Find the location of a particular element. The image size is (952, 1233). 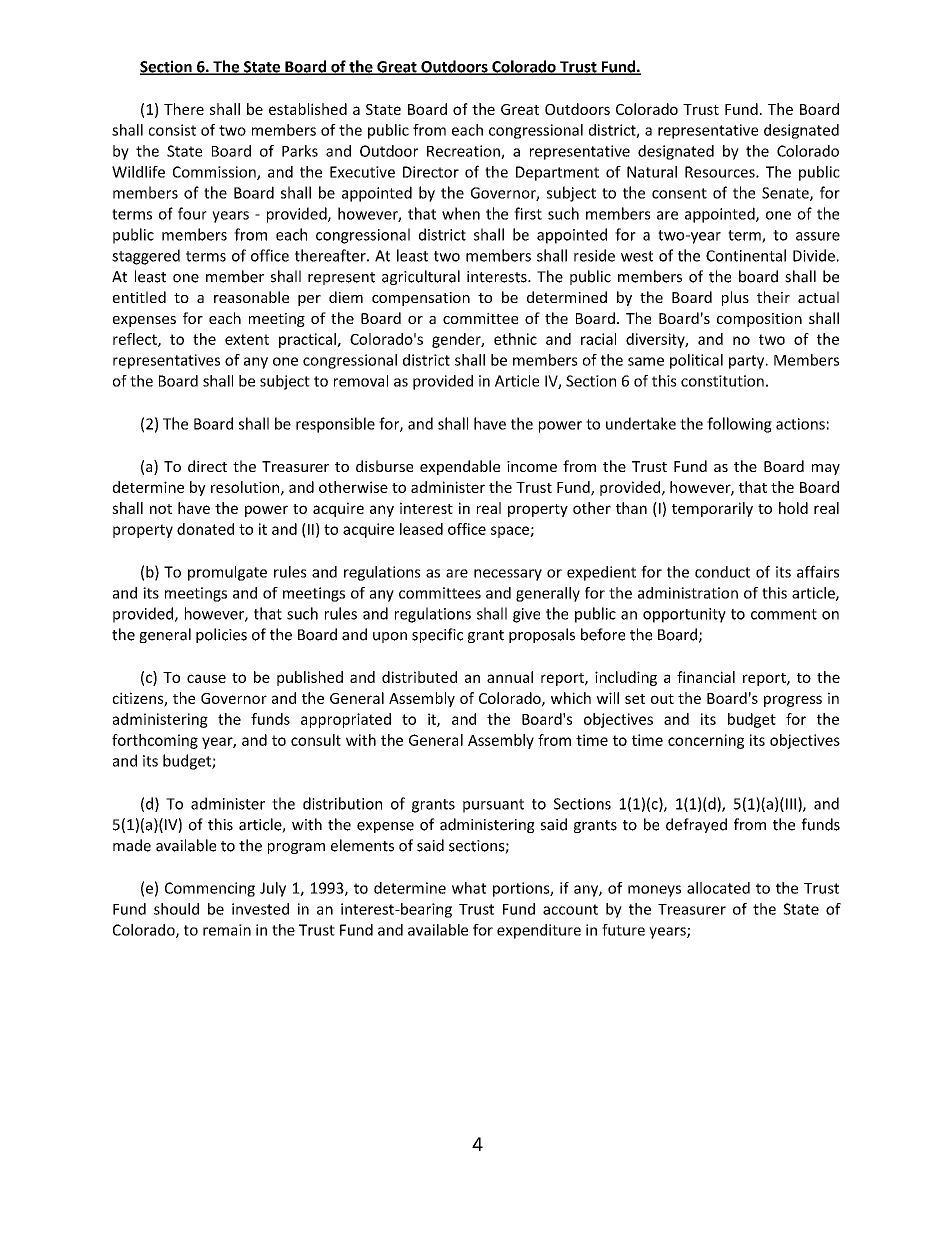

necessary is located at coordinates (508, 575).
